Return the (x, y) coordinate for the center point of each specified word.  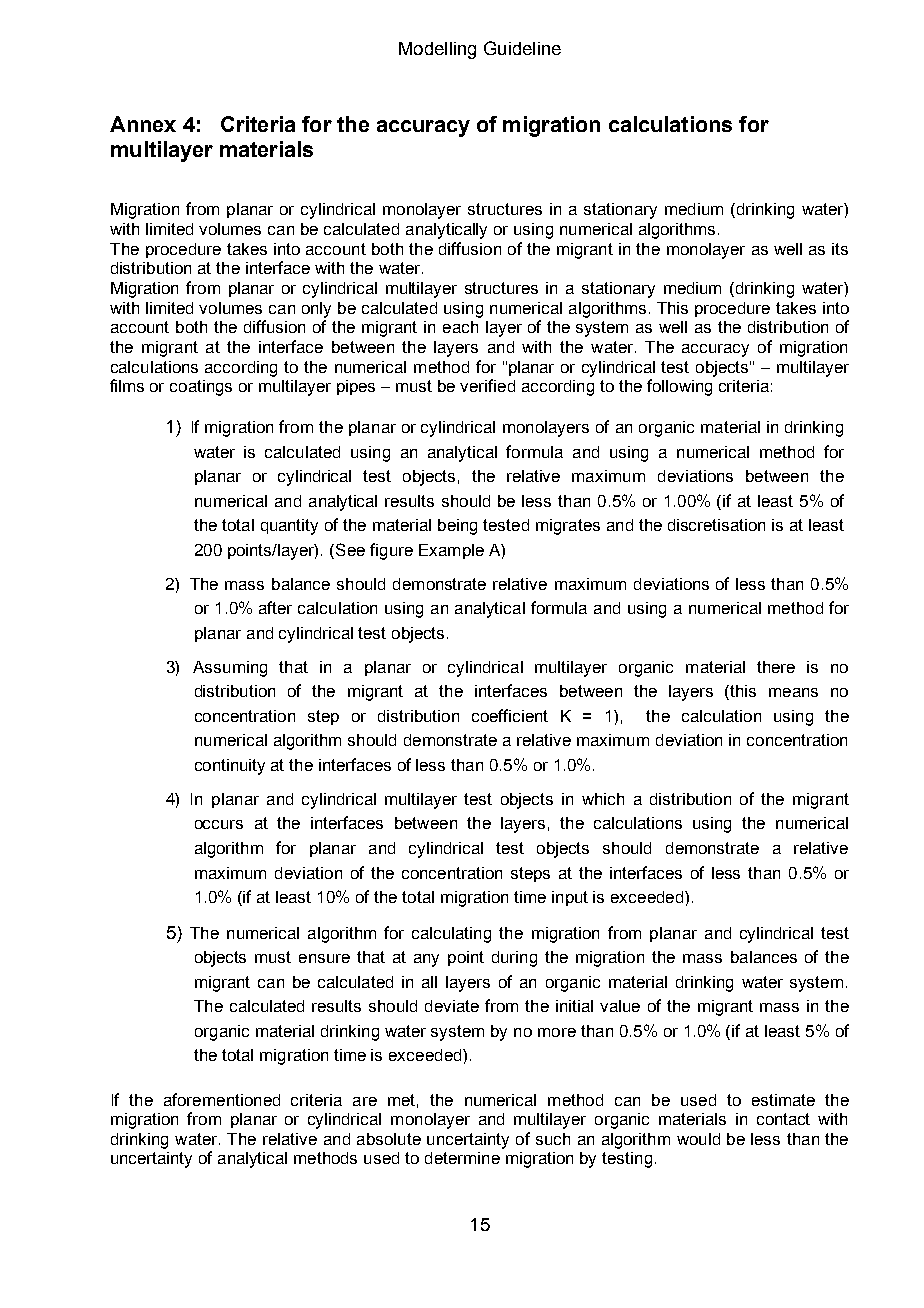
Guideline (522, 48)
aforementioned (222, 1099)
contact (783, 1119)
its (840, 249)
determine (462, 1158)
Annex (143, 124)
